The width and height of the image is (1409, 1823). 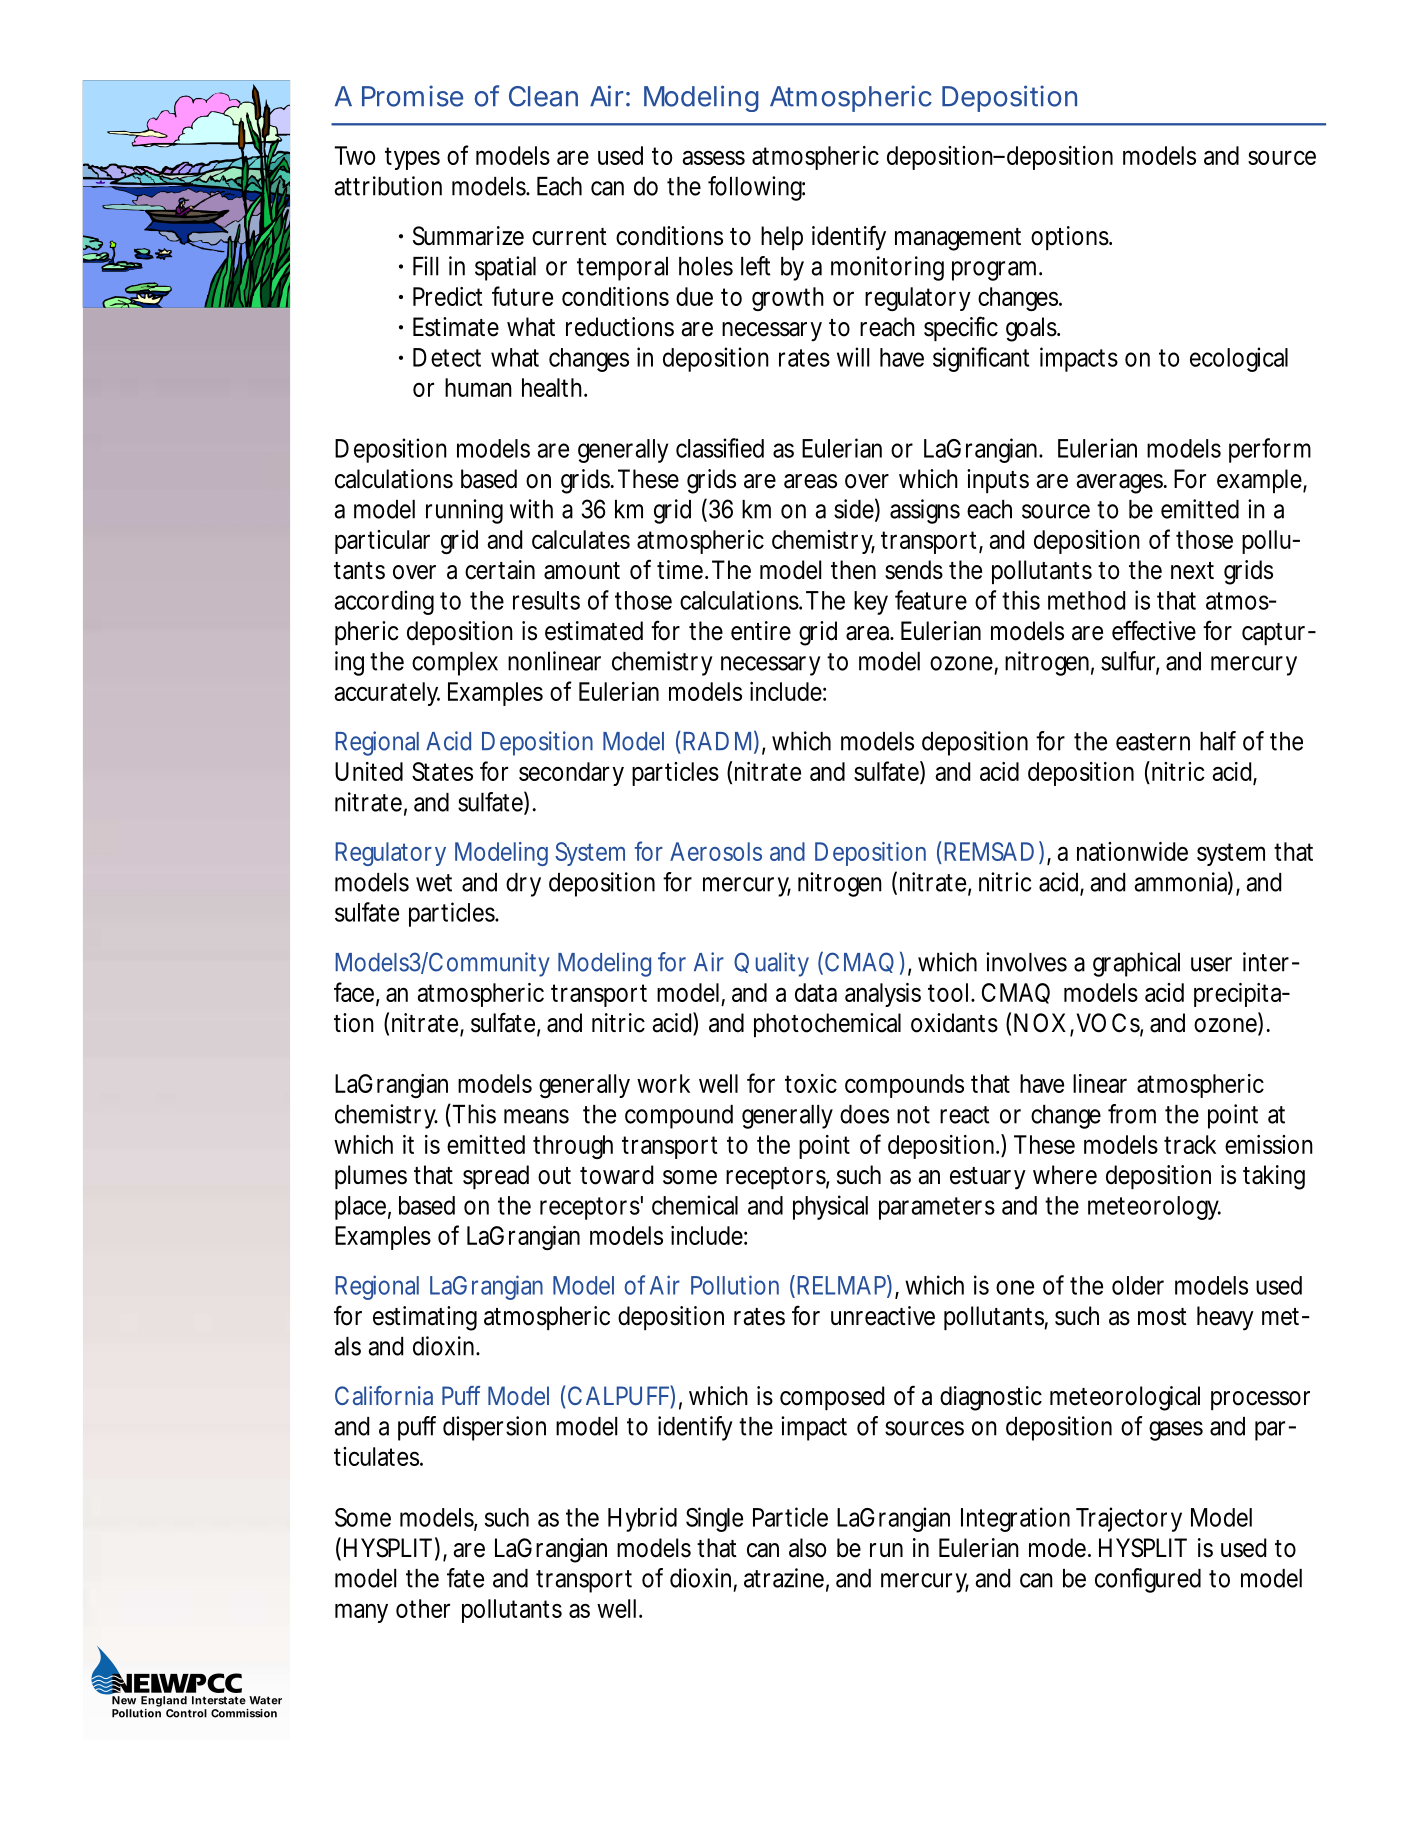 What do you see at coordinates (714, 157) in the image?
I see `assess` at bounding box center [714, 157].
